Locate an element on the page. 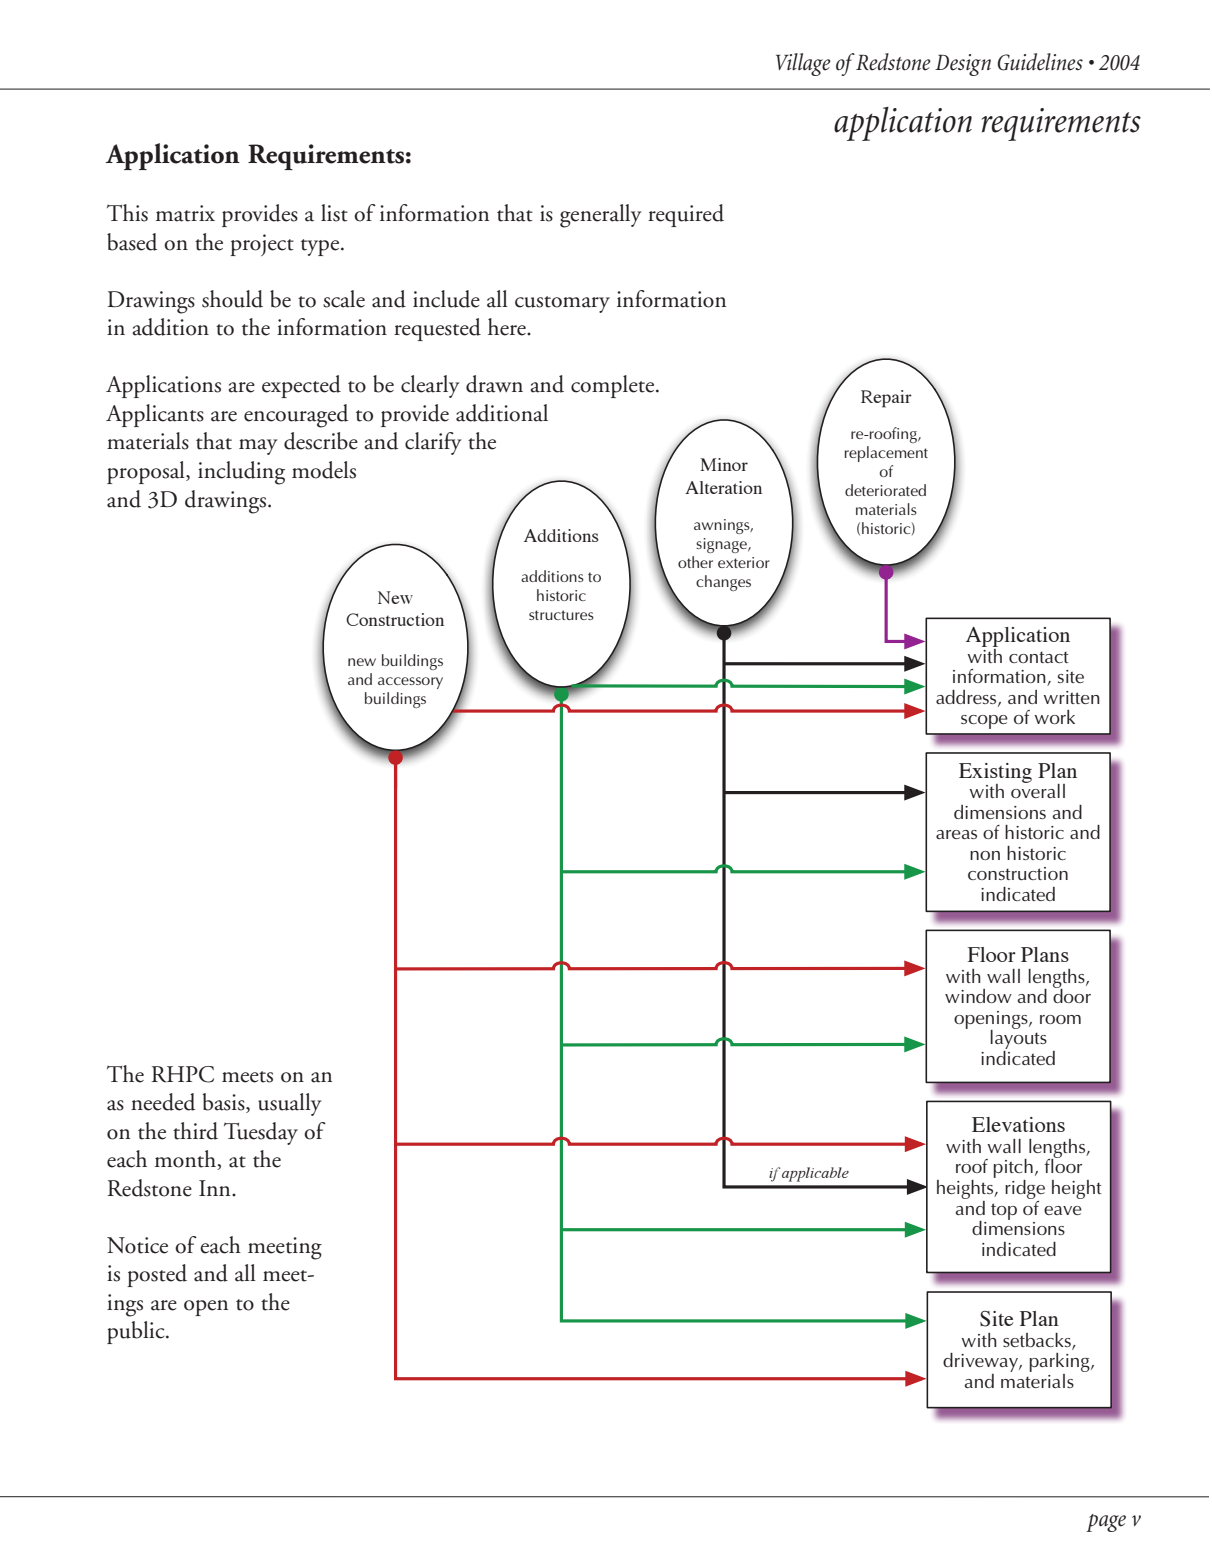 This document has width=1212, height=1568. public is located at coordinates (137, 1332).
